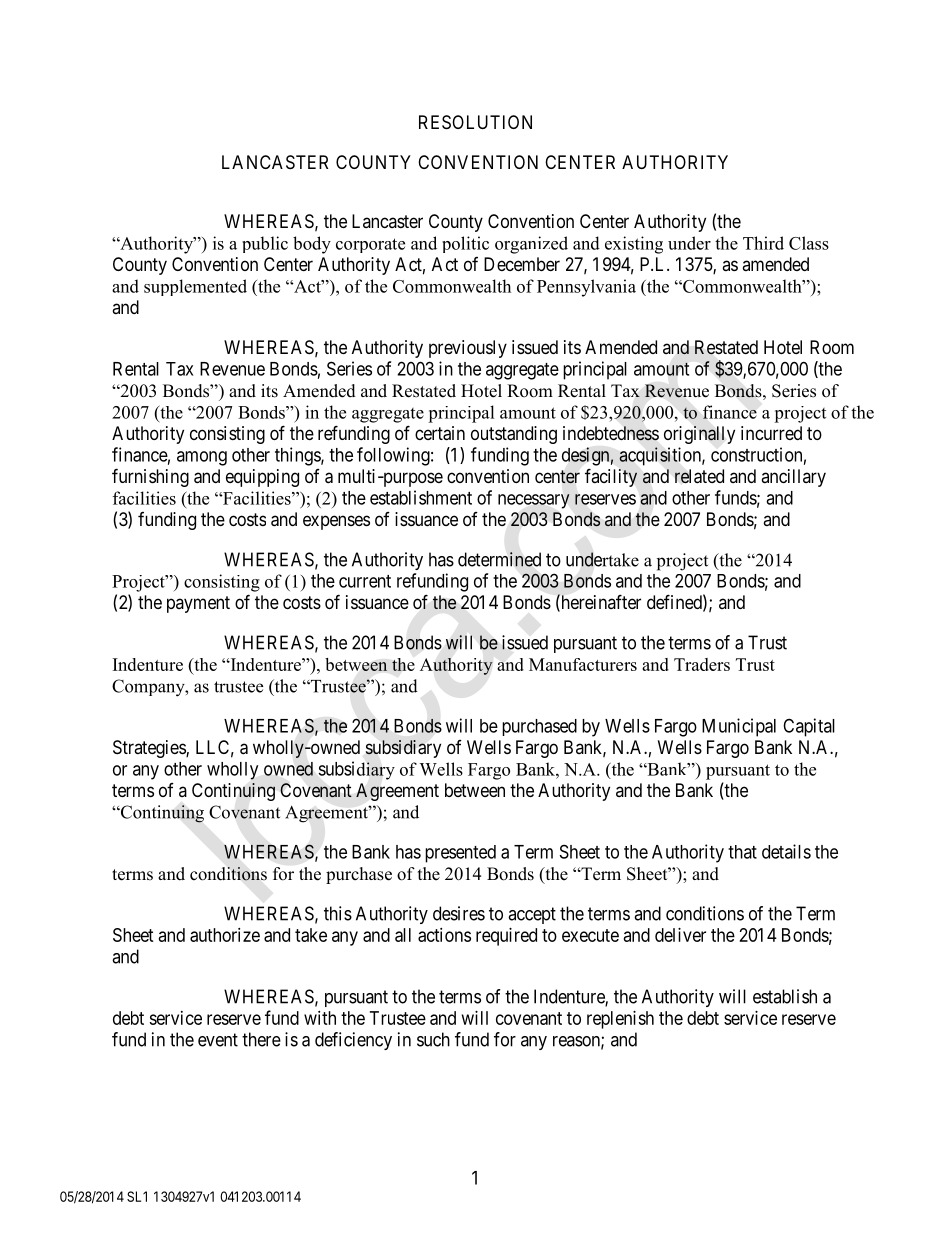 This image has height=1233, width=952. What do you see at coordinates (265, 244) in the image?
I see `public` at bounding box center [265, 244].
